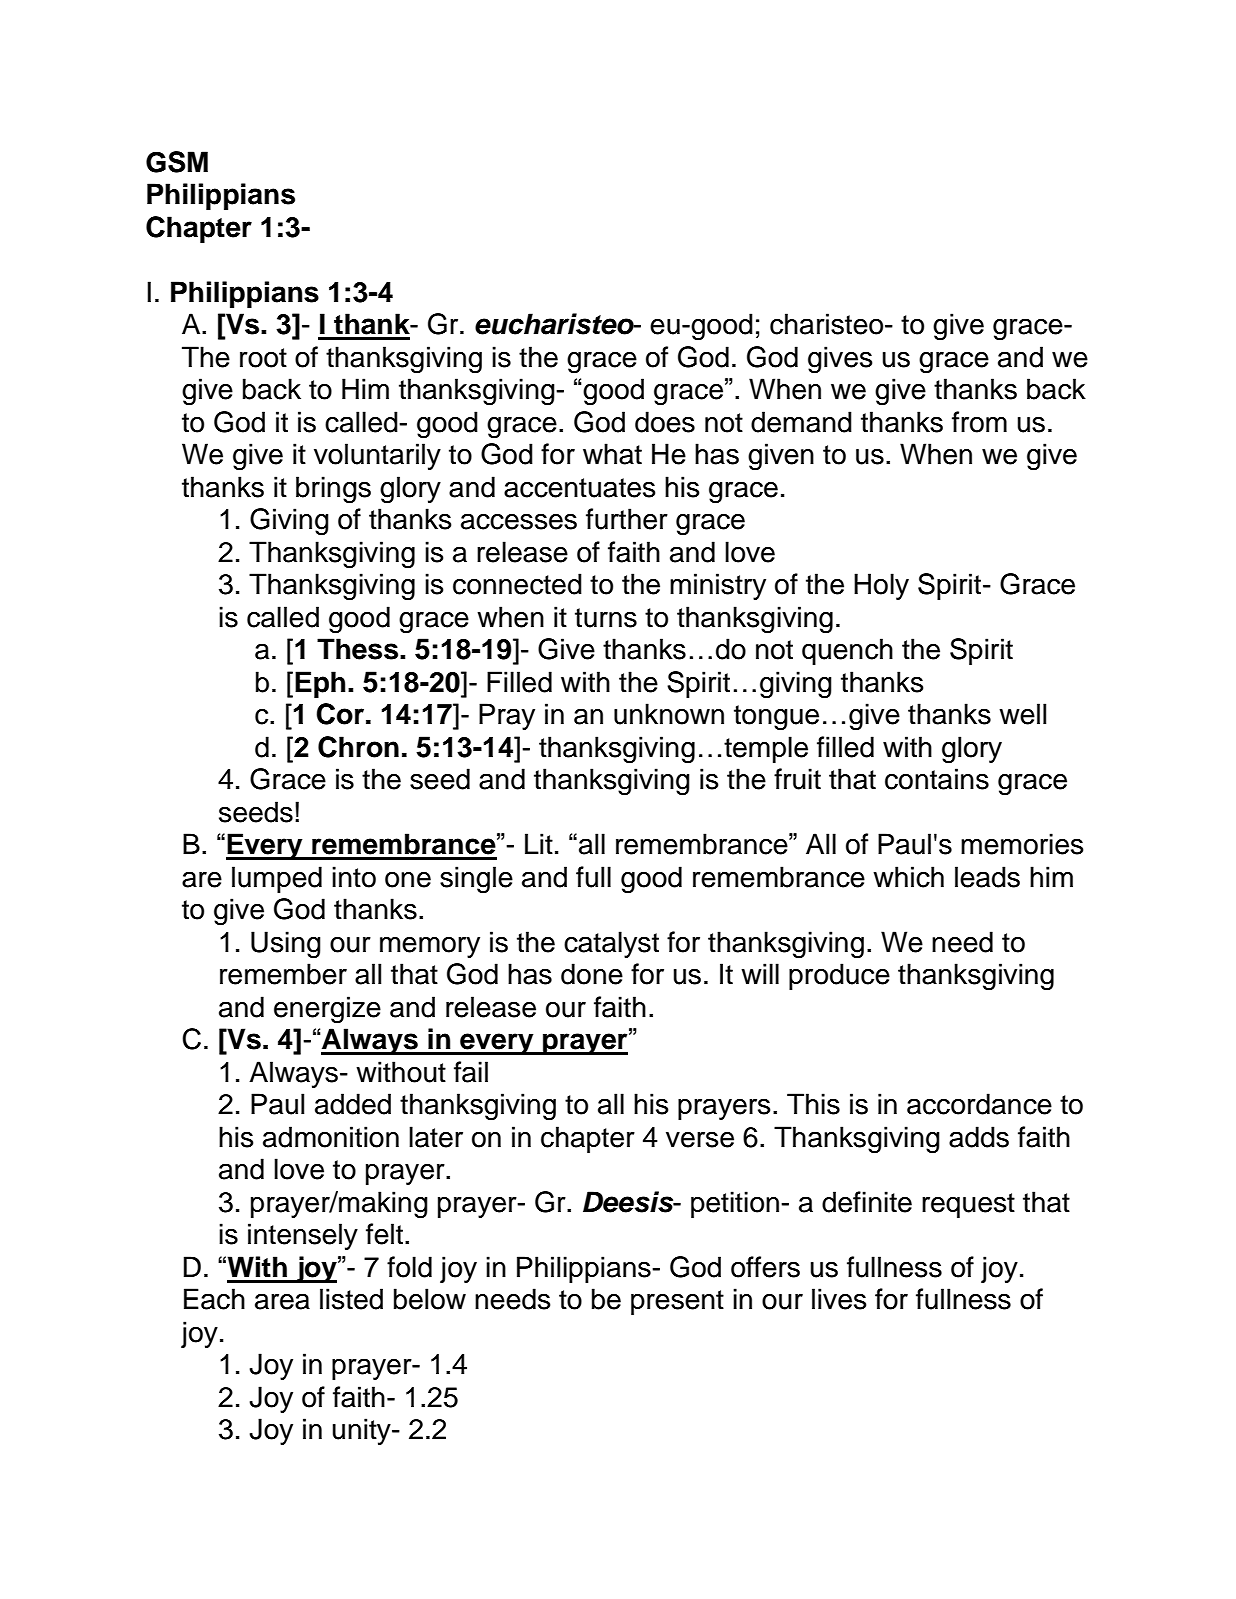 Image resolution: width=1236 pixels, height=1599 pixels. What do you see at coordinates (333, 490) in the page?
I see `brings` at bounding box center [333, 490].
